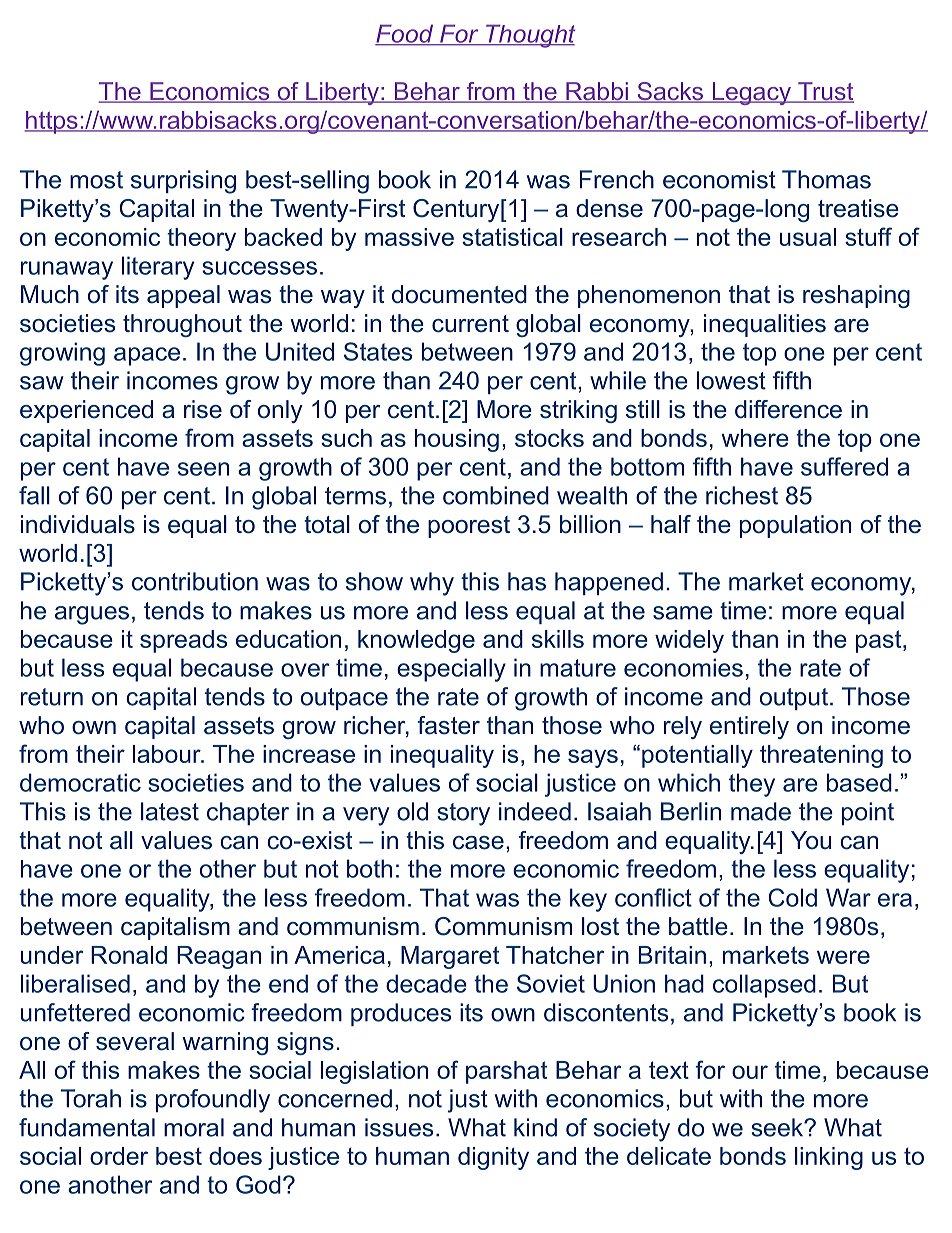 The width and height of the page is (952, 1233). What do you see at coordinates (119, 1156) in the page?
I see `order` at bounding box center [119, 1156].
